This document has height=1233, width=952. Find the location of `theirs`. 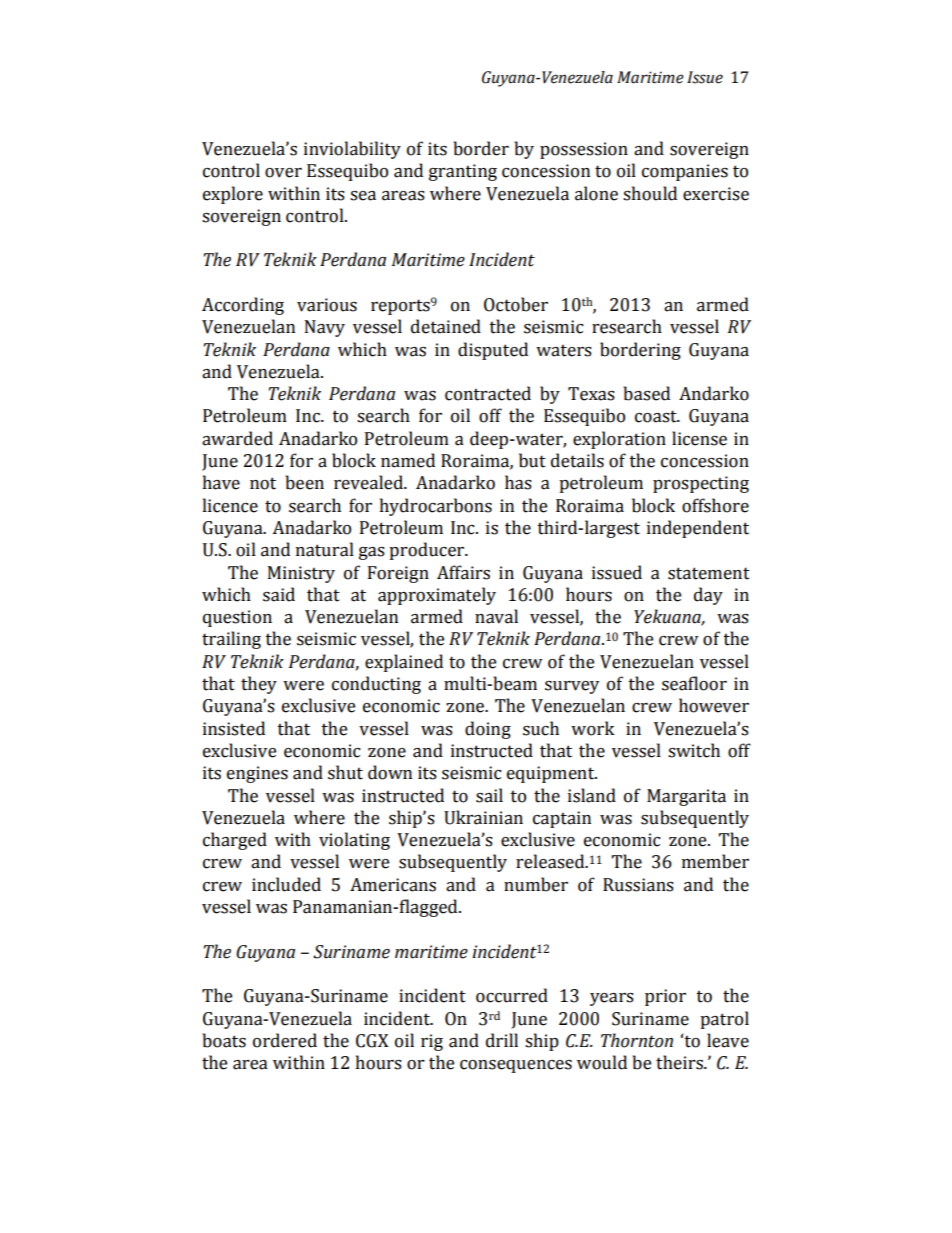

theirs is located at coordinates (680, 1062).
